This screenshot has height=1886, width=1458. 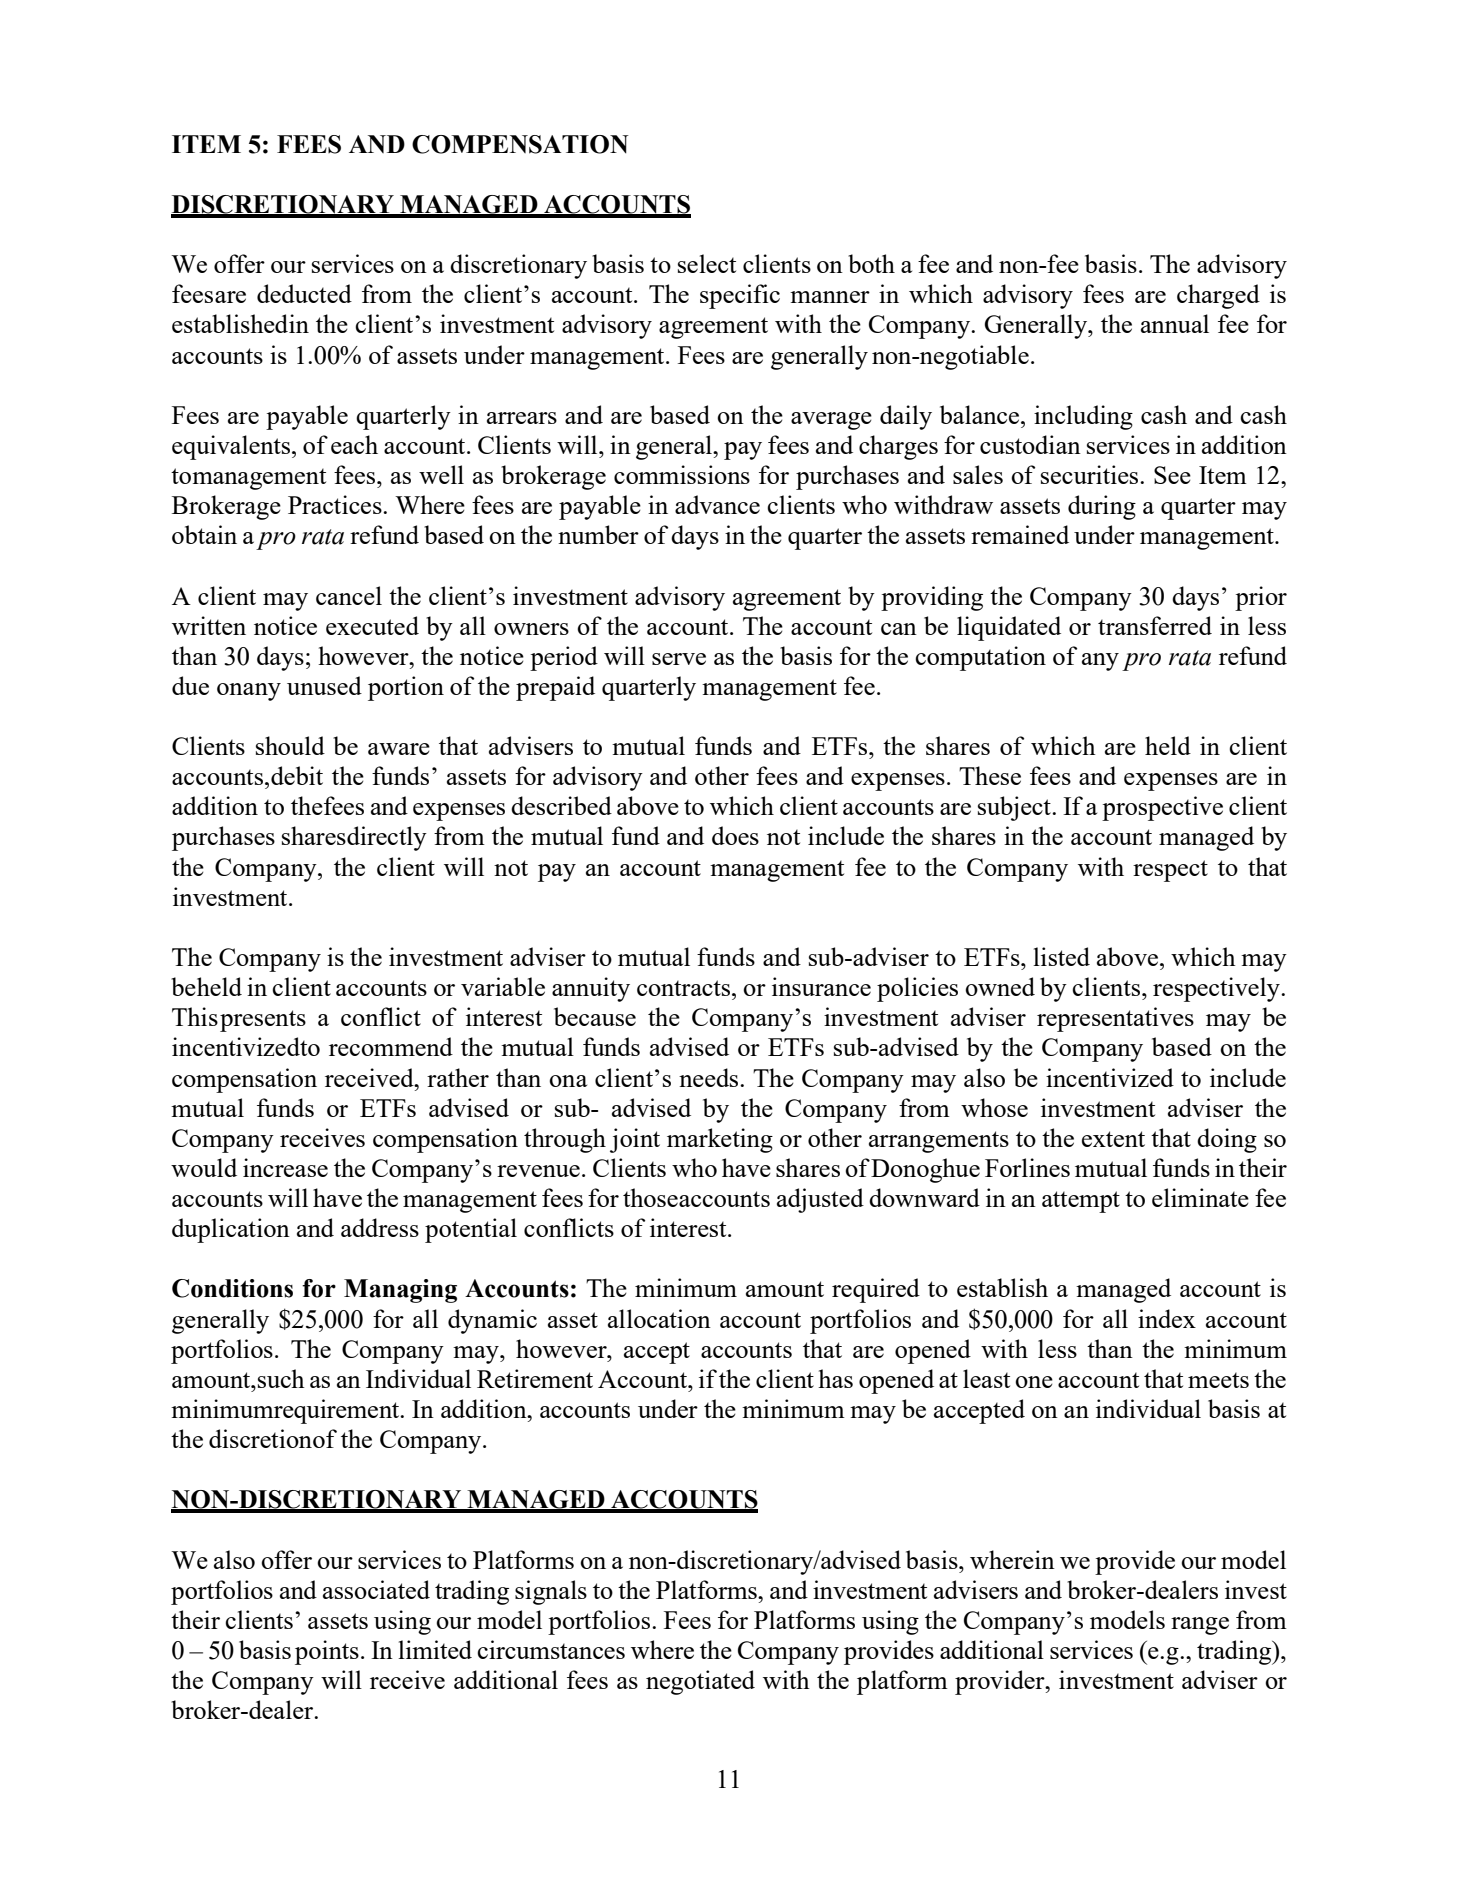 I want to click on specific, so click(x=740, y=296).
